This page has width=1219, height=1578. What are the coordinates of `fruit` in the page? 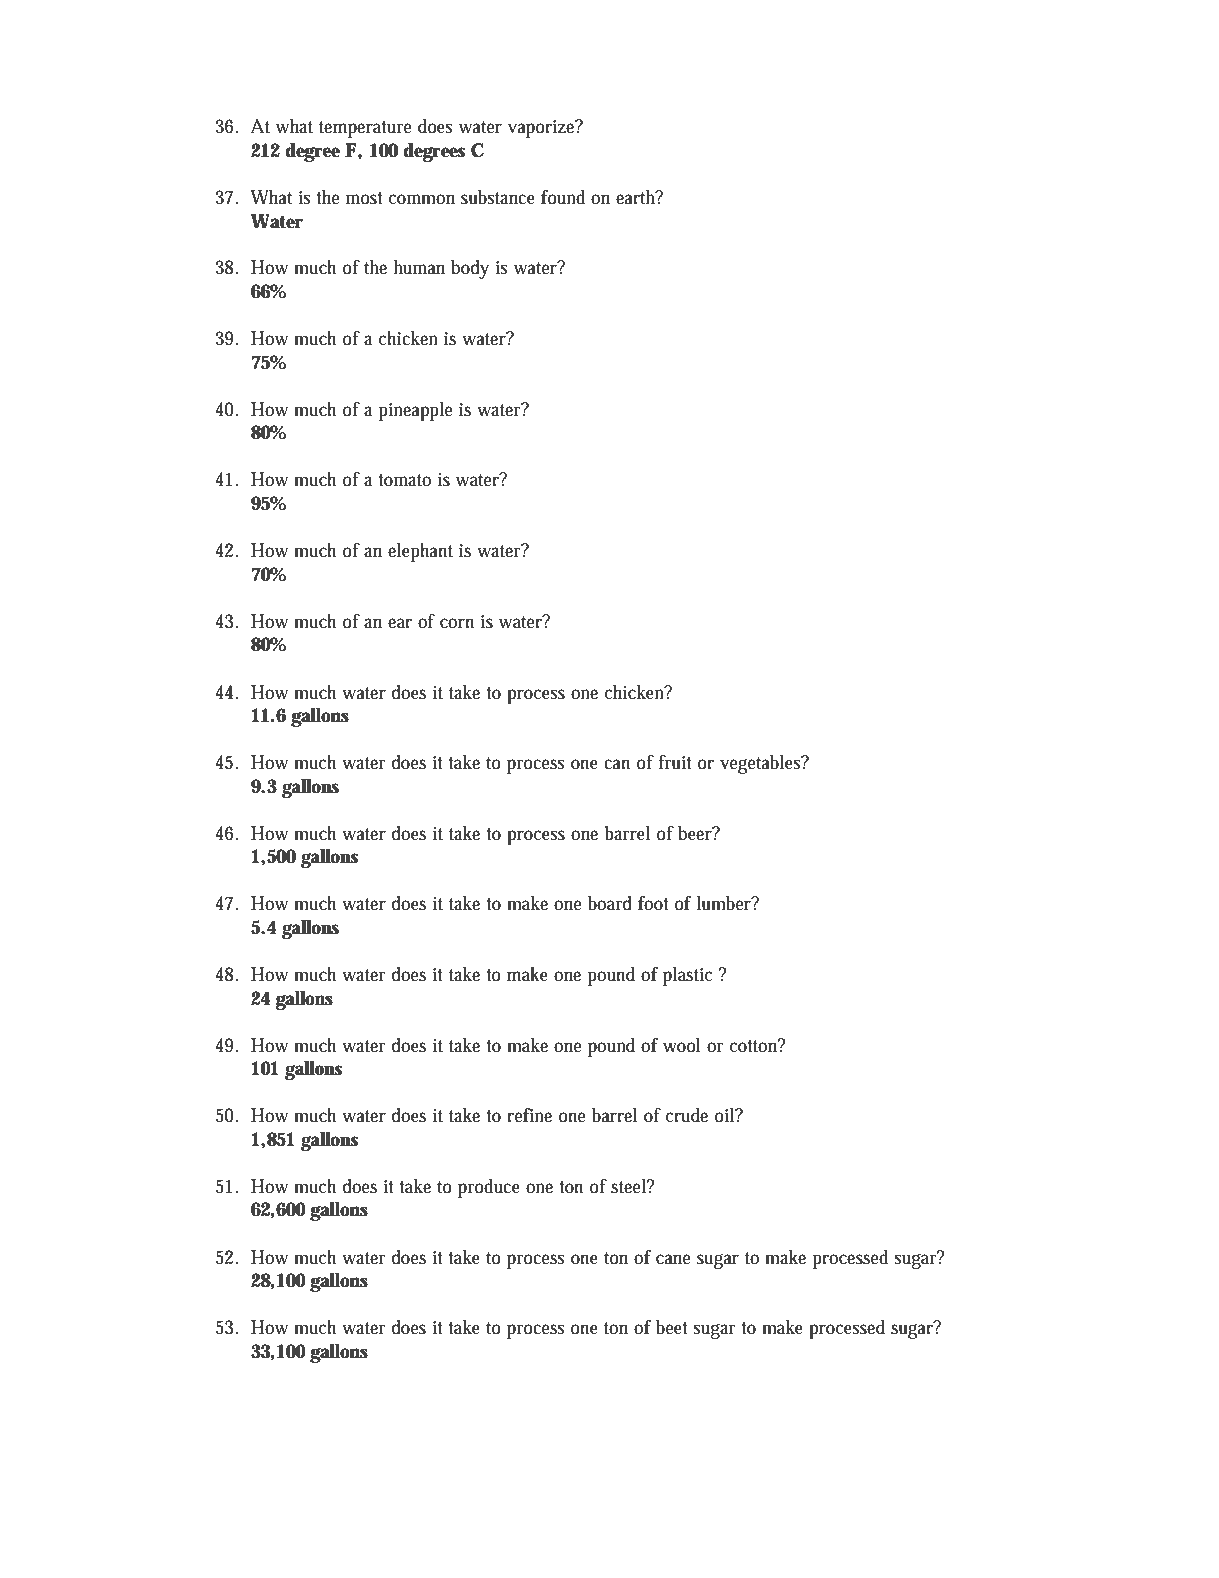 It's located at (675, 762).
